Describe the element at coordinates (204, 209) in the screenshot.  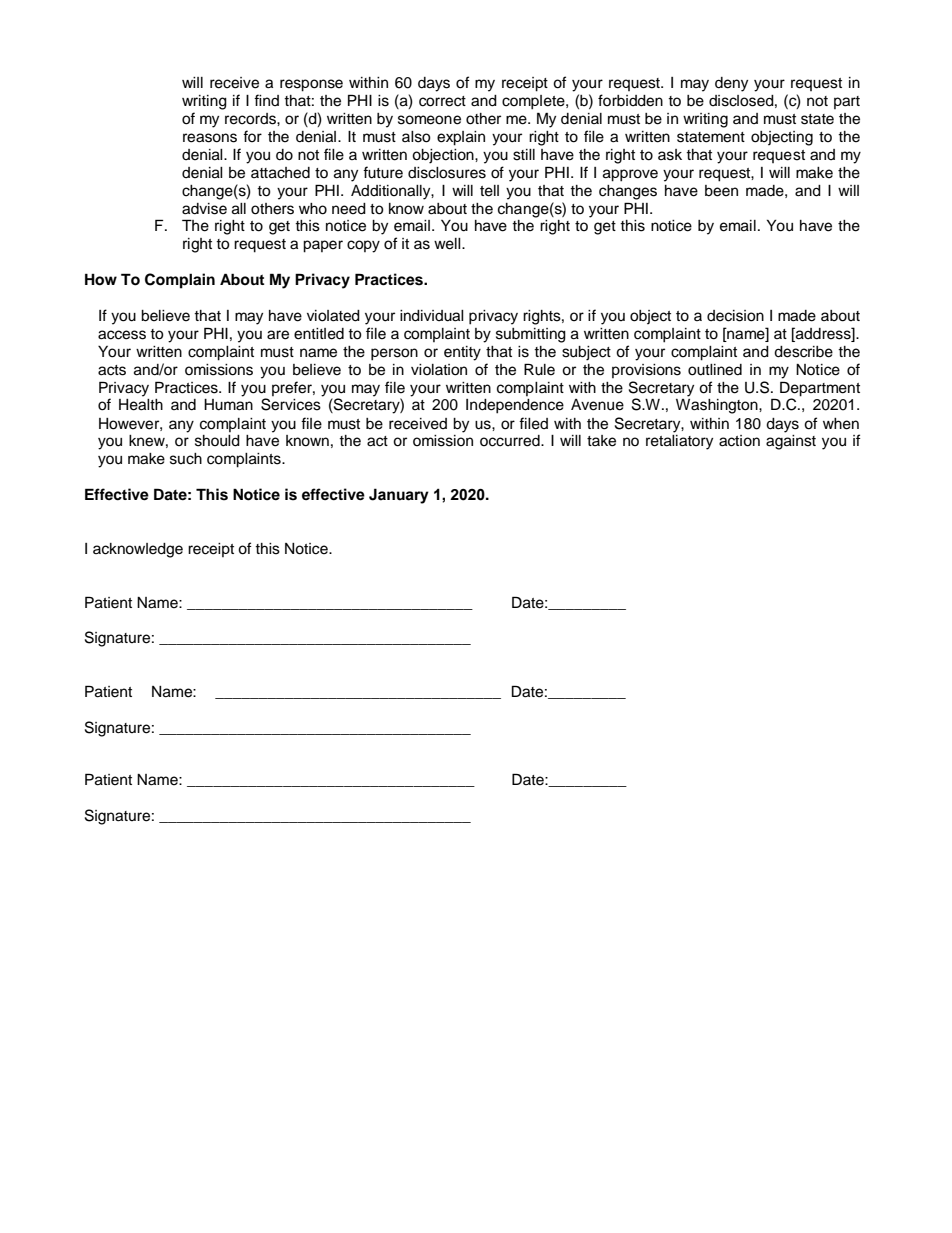
I see `advise` at that location.
